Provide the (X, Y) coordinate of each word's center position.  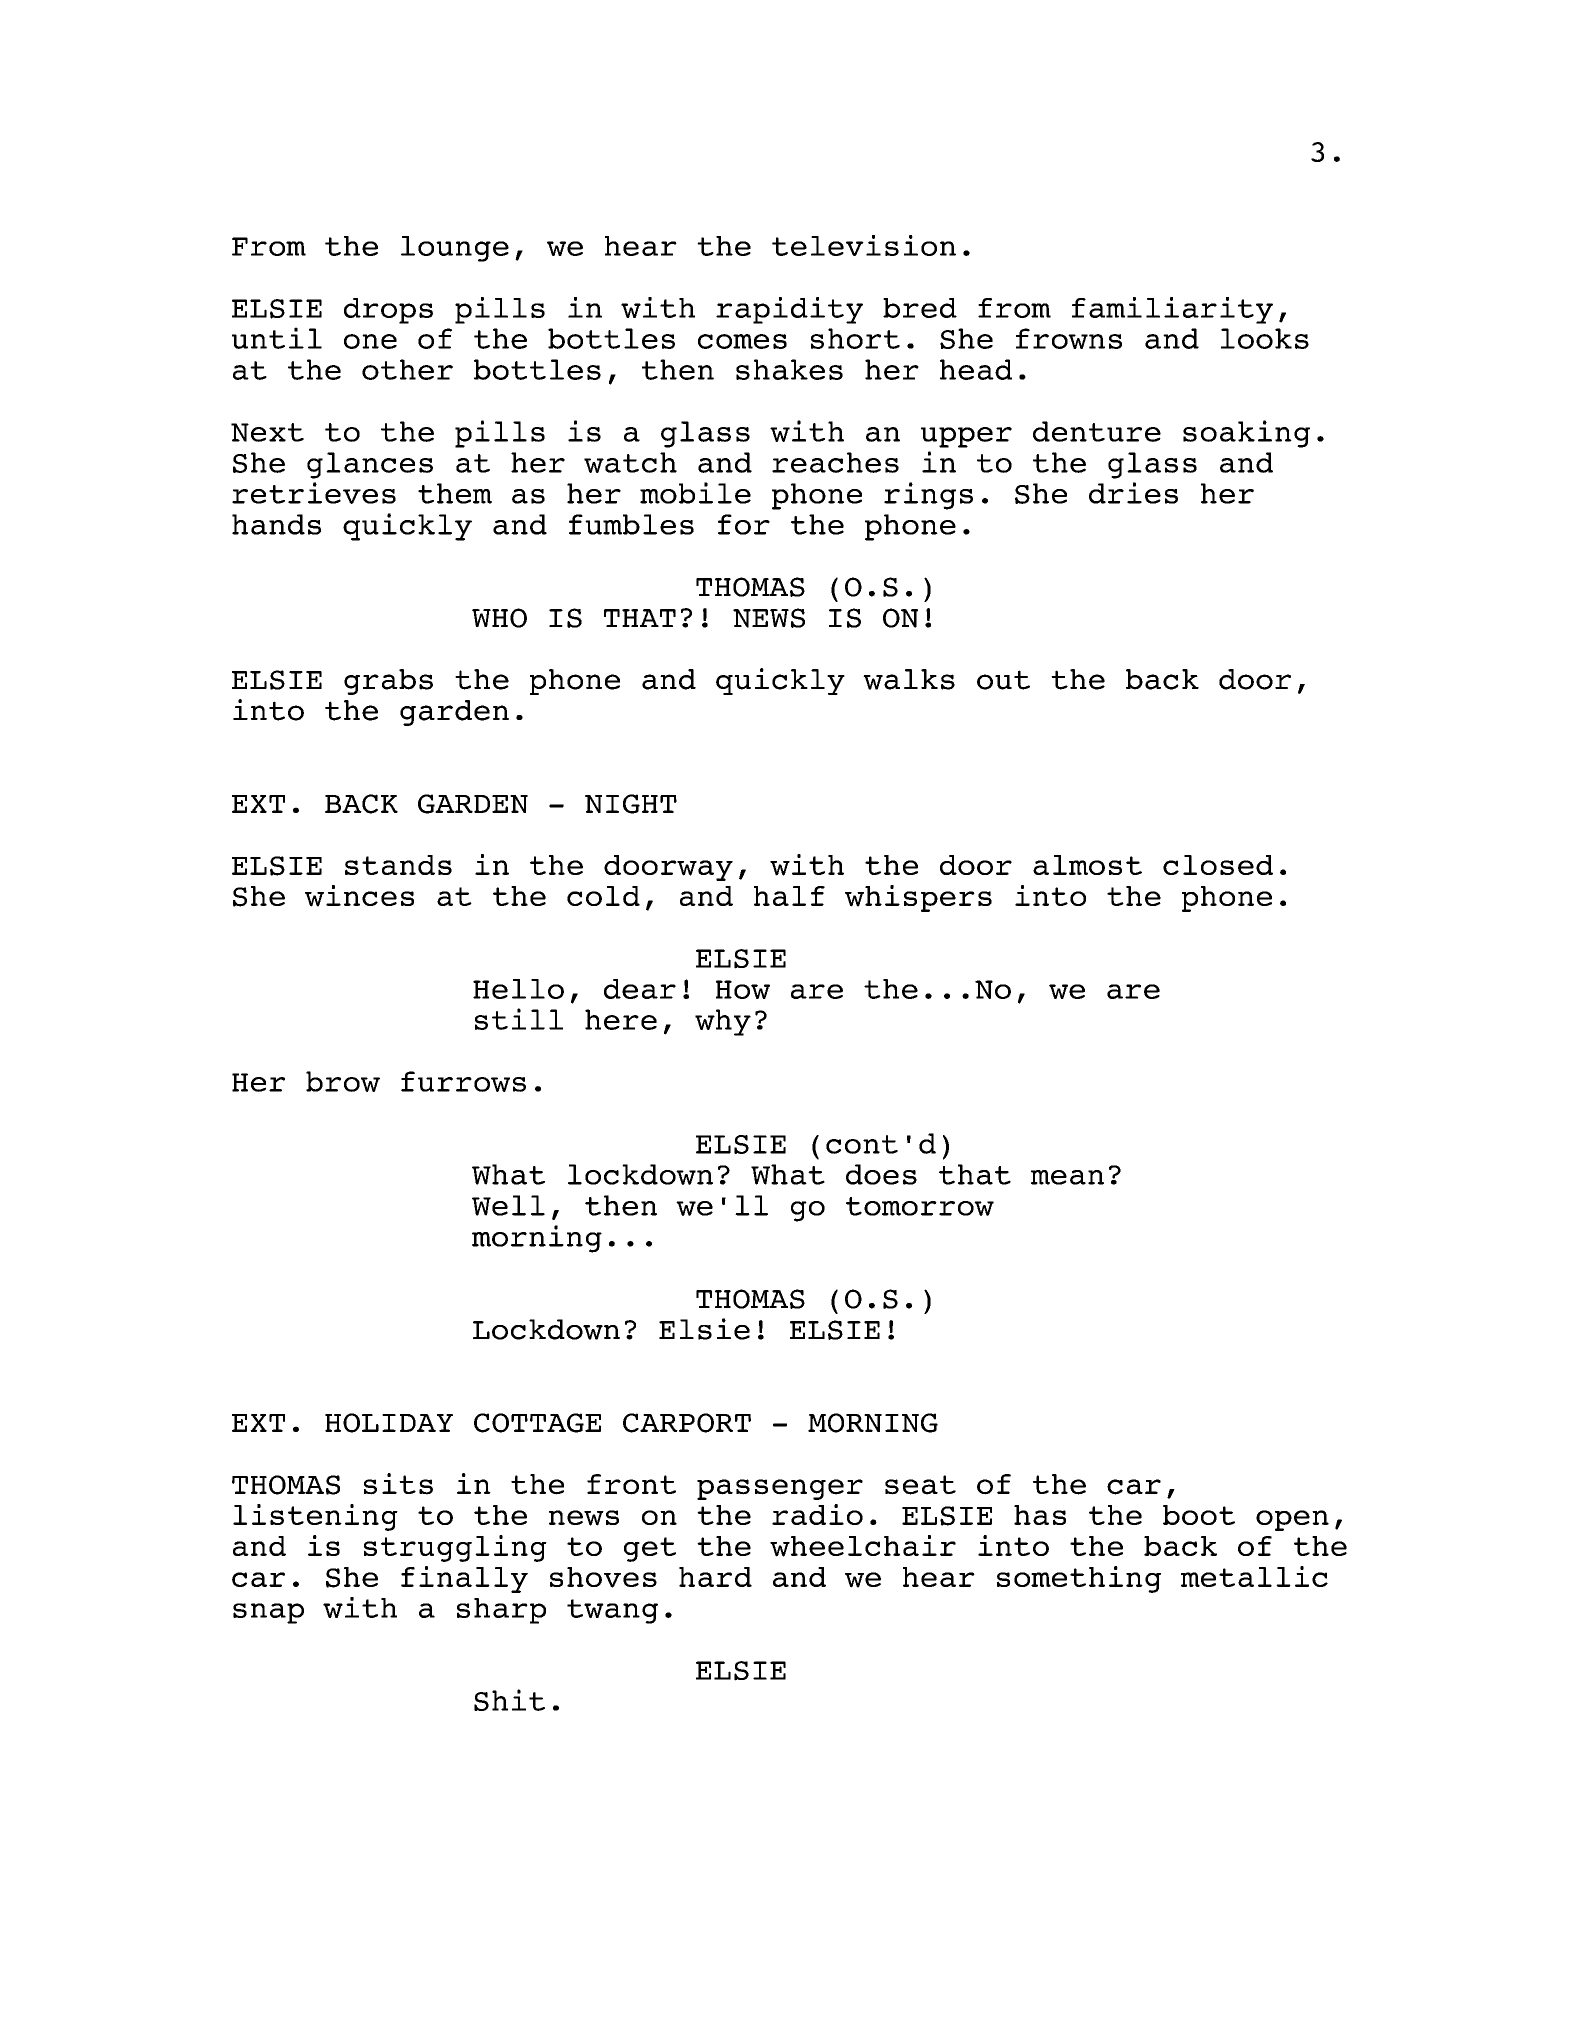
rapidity (789, 310)
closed (1218, 865)
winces (359, 896)
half (789, 896)
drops (388, 311)
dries (1133, 493)
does (881, 1174)
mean (1067, 1177)
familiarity (1172, 310)
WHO (499, 618)
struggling (455, 1548)
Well (508, 1205)
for (744, 524)
